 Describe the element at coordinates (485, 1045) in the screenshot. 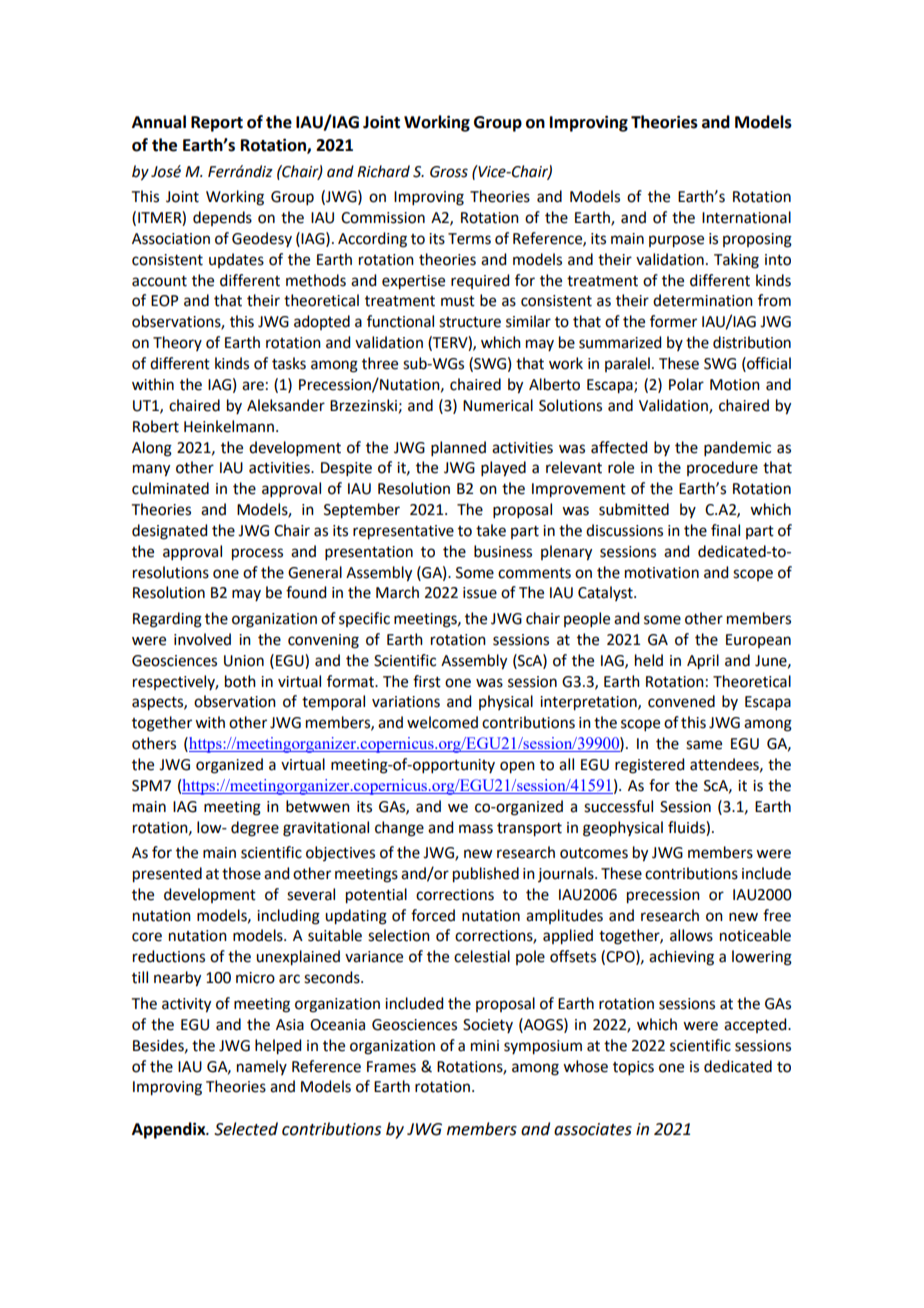

I see `mini` at that location.
